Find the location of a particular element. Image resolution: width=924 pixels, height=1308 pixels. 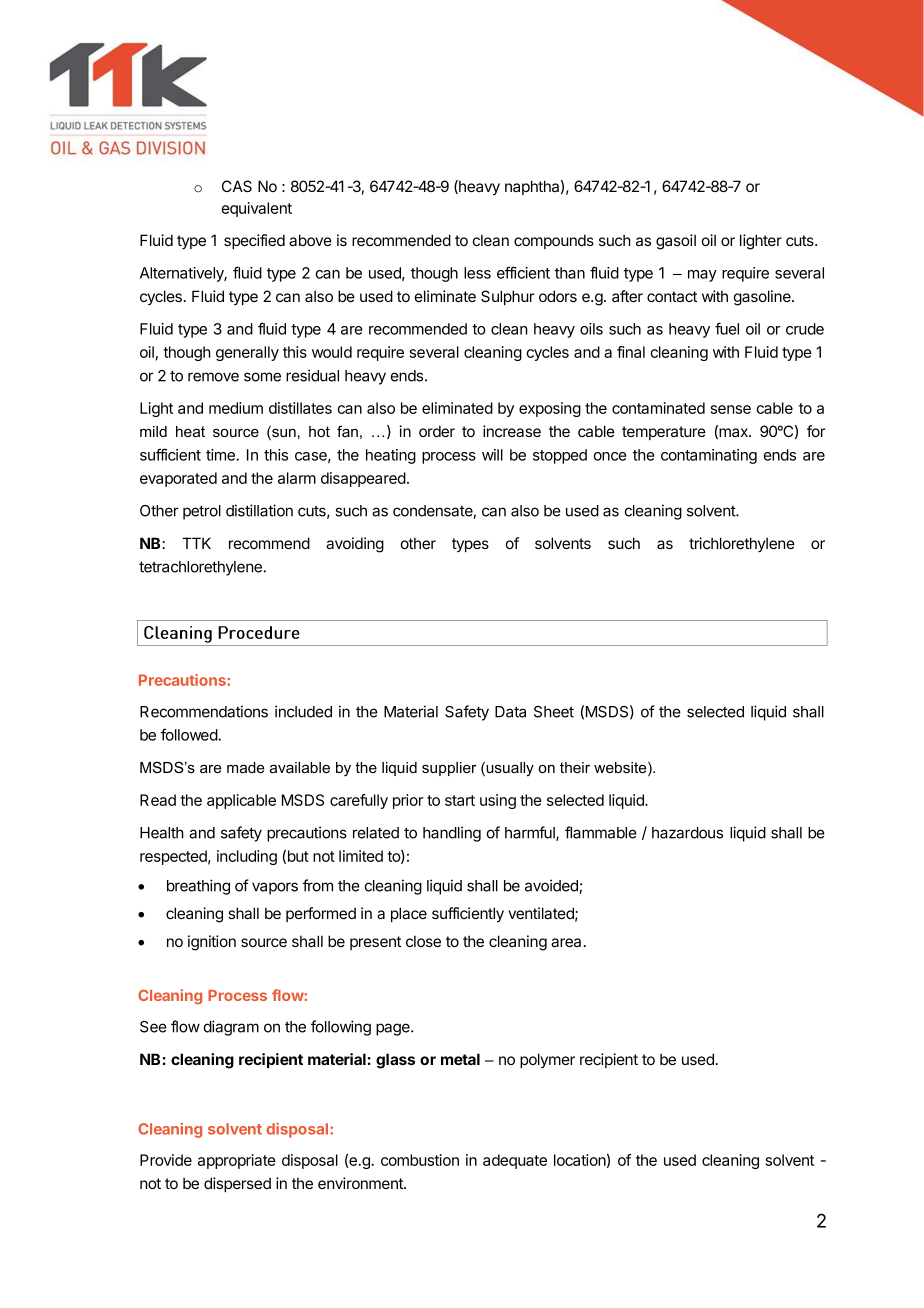

specified is located at coordinates (254, 241).
